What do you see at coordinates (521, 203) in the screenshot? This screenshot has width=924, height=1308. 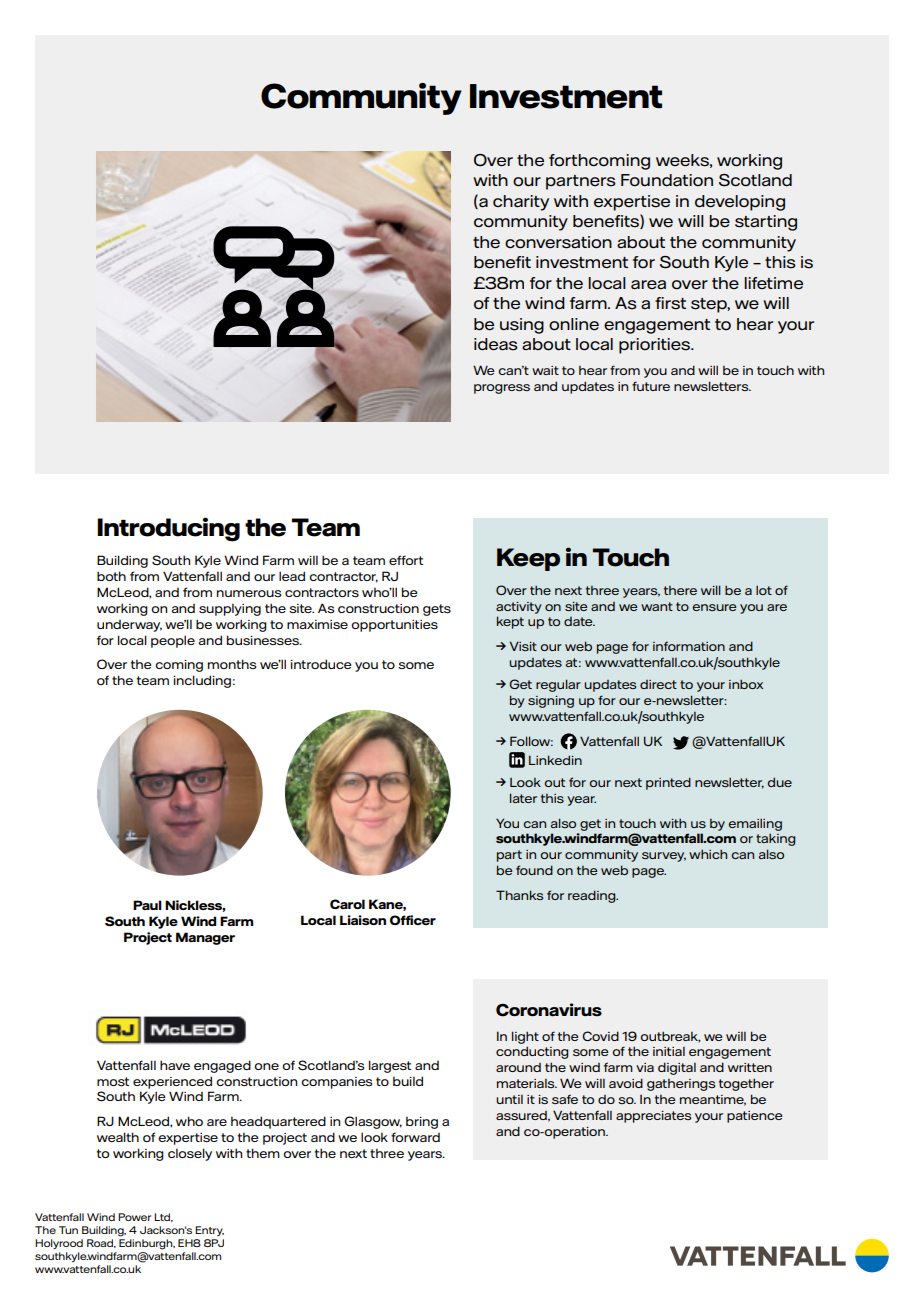 I see `charity` at bounding box center [521, 203].
